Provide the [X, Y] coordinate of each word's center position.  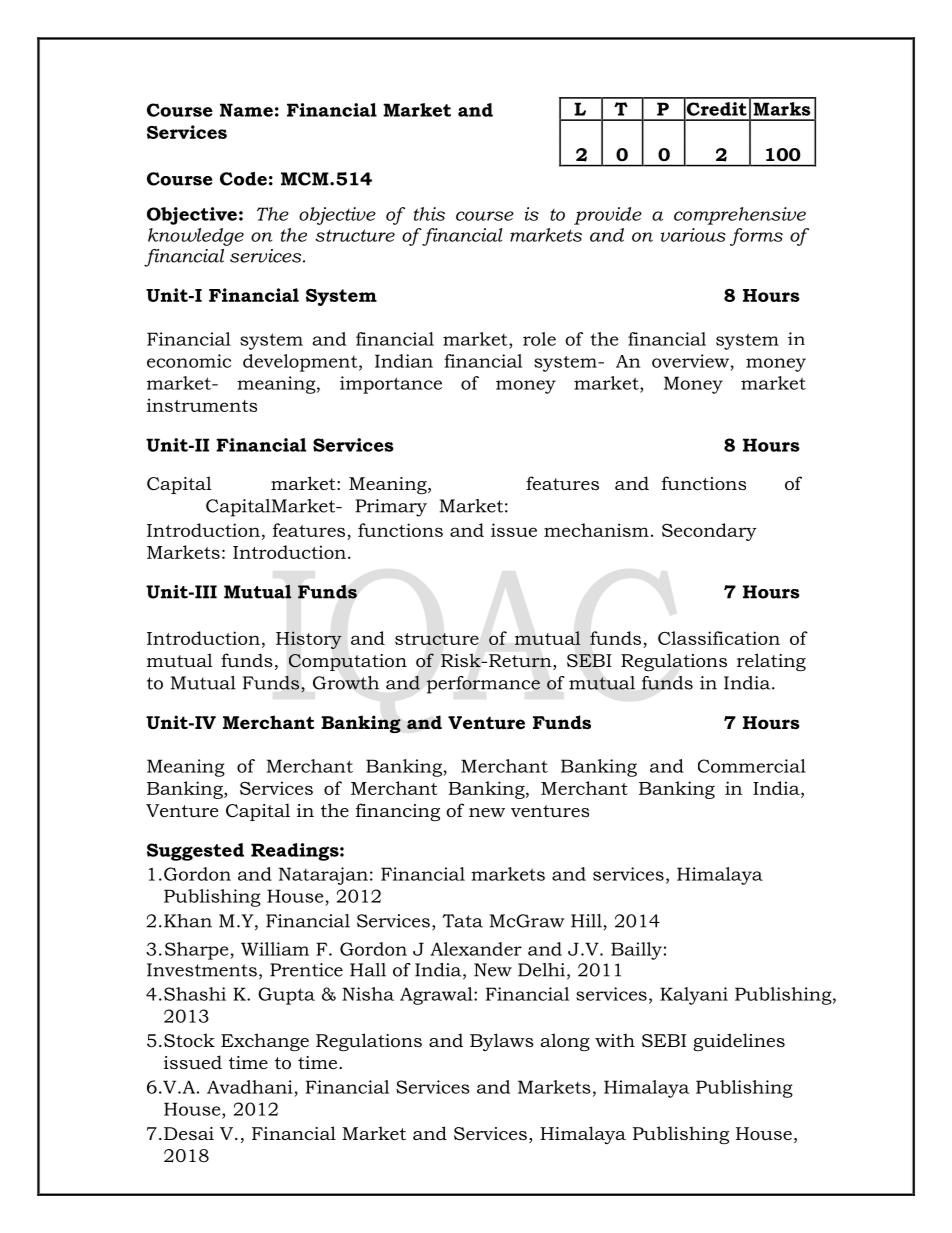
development [301, 363]
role [539, 339]
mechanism [596, 530]
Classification [719, 638]
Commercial [752, 766]
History [309, 640]
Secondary [709, 532]
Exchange [265, 1042]
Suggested [195, 852]
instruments [202, 405]
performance [483, 685]
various [693, 235]
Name [246, 110]
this [429, 214]
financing [398, 812]
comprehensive [740, 216]
